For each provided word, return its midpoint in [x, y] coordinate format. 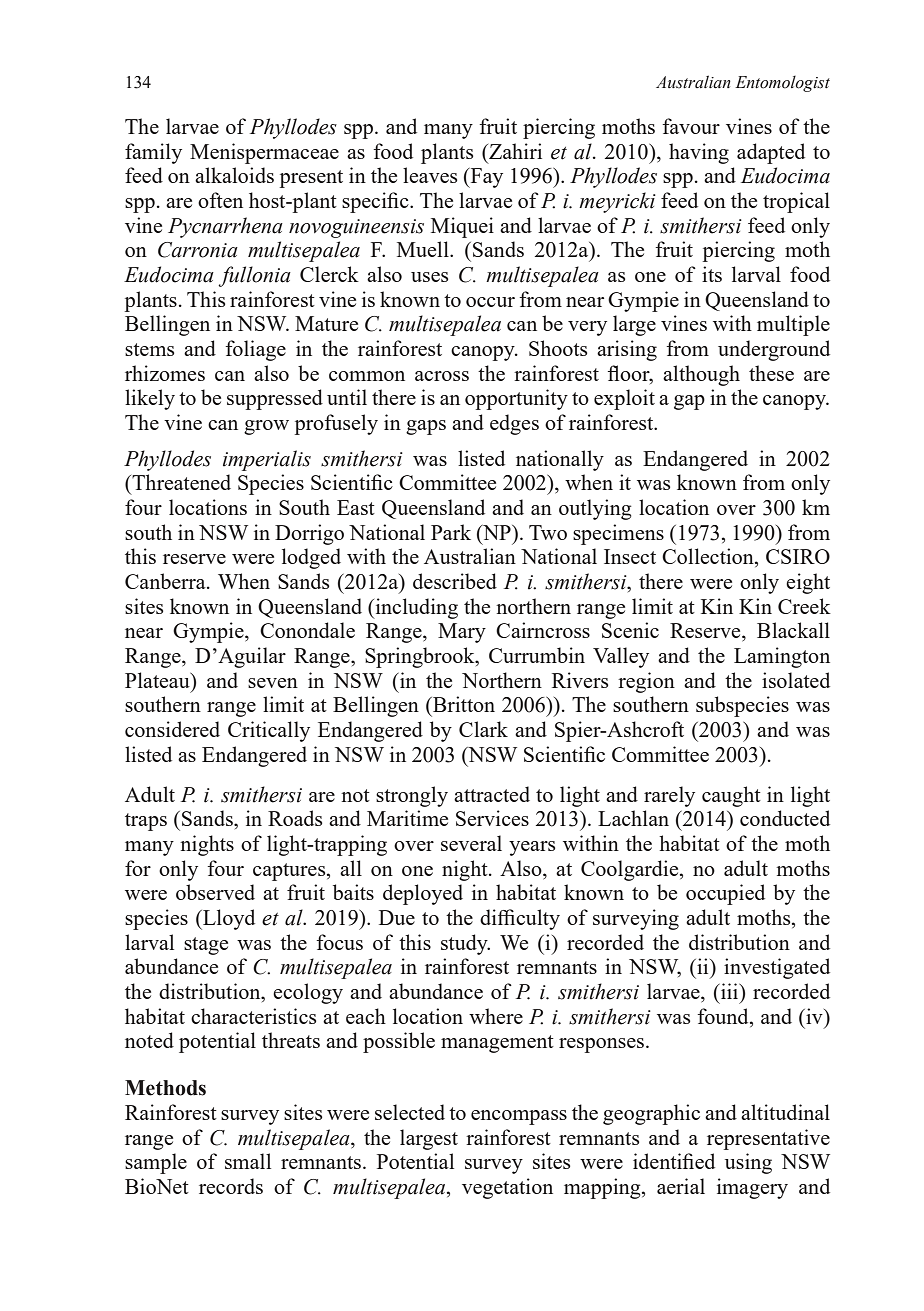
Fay [485, 178]
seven [273, 683]
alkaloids [234, 175]
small [248, 1161]
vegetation [507, 1188]
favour [691, 126]
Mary [462, 633]
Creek [804, 606]
